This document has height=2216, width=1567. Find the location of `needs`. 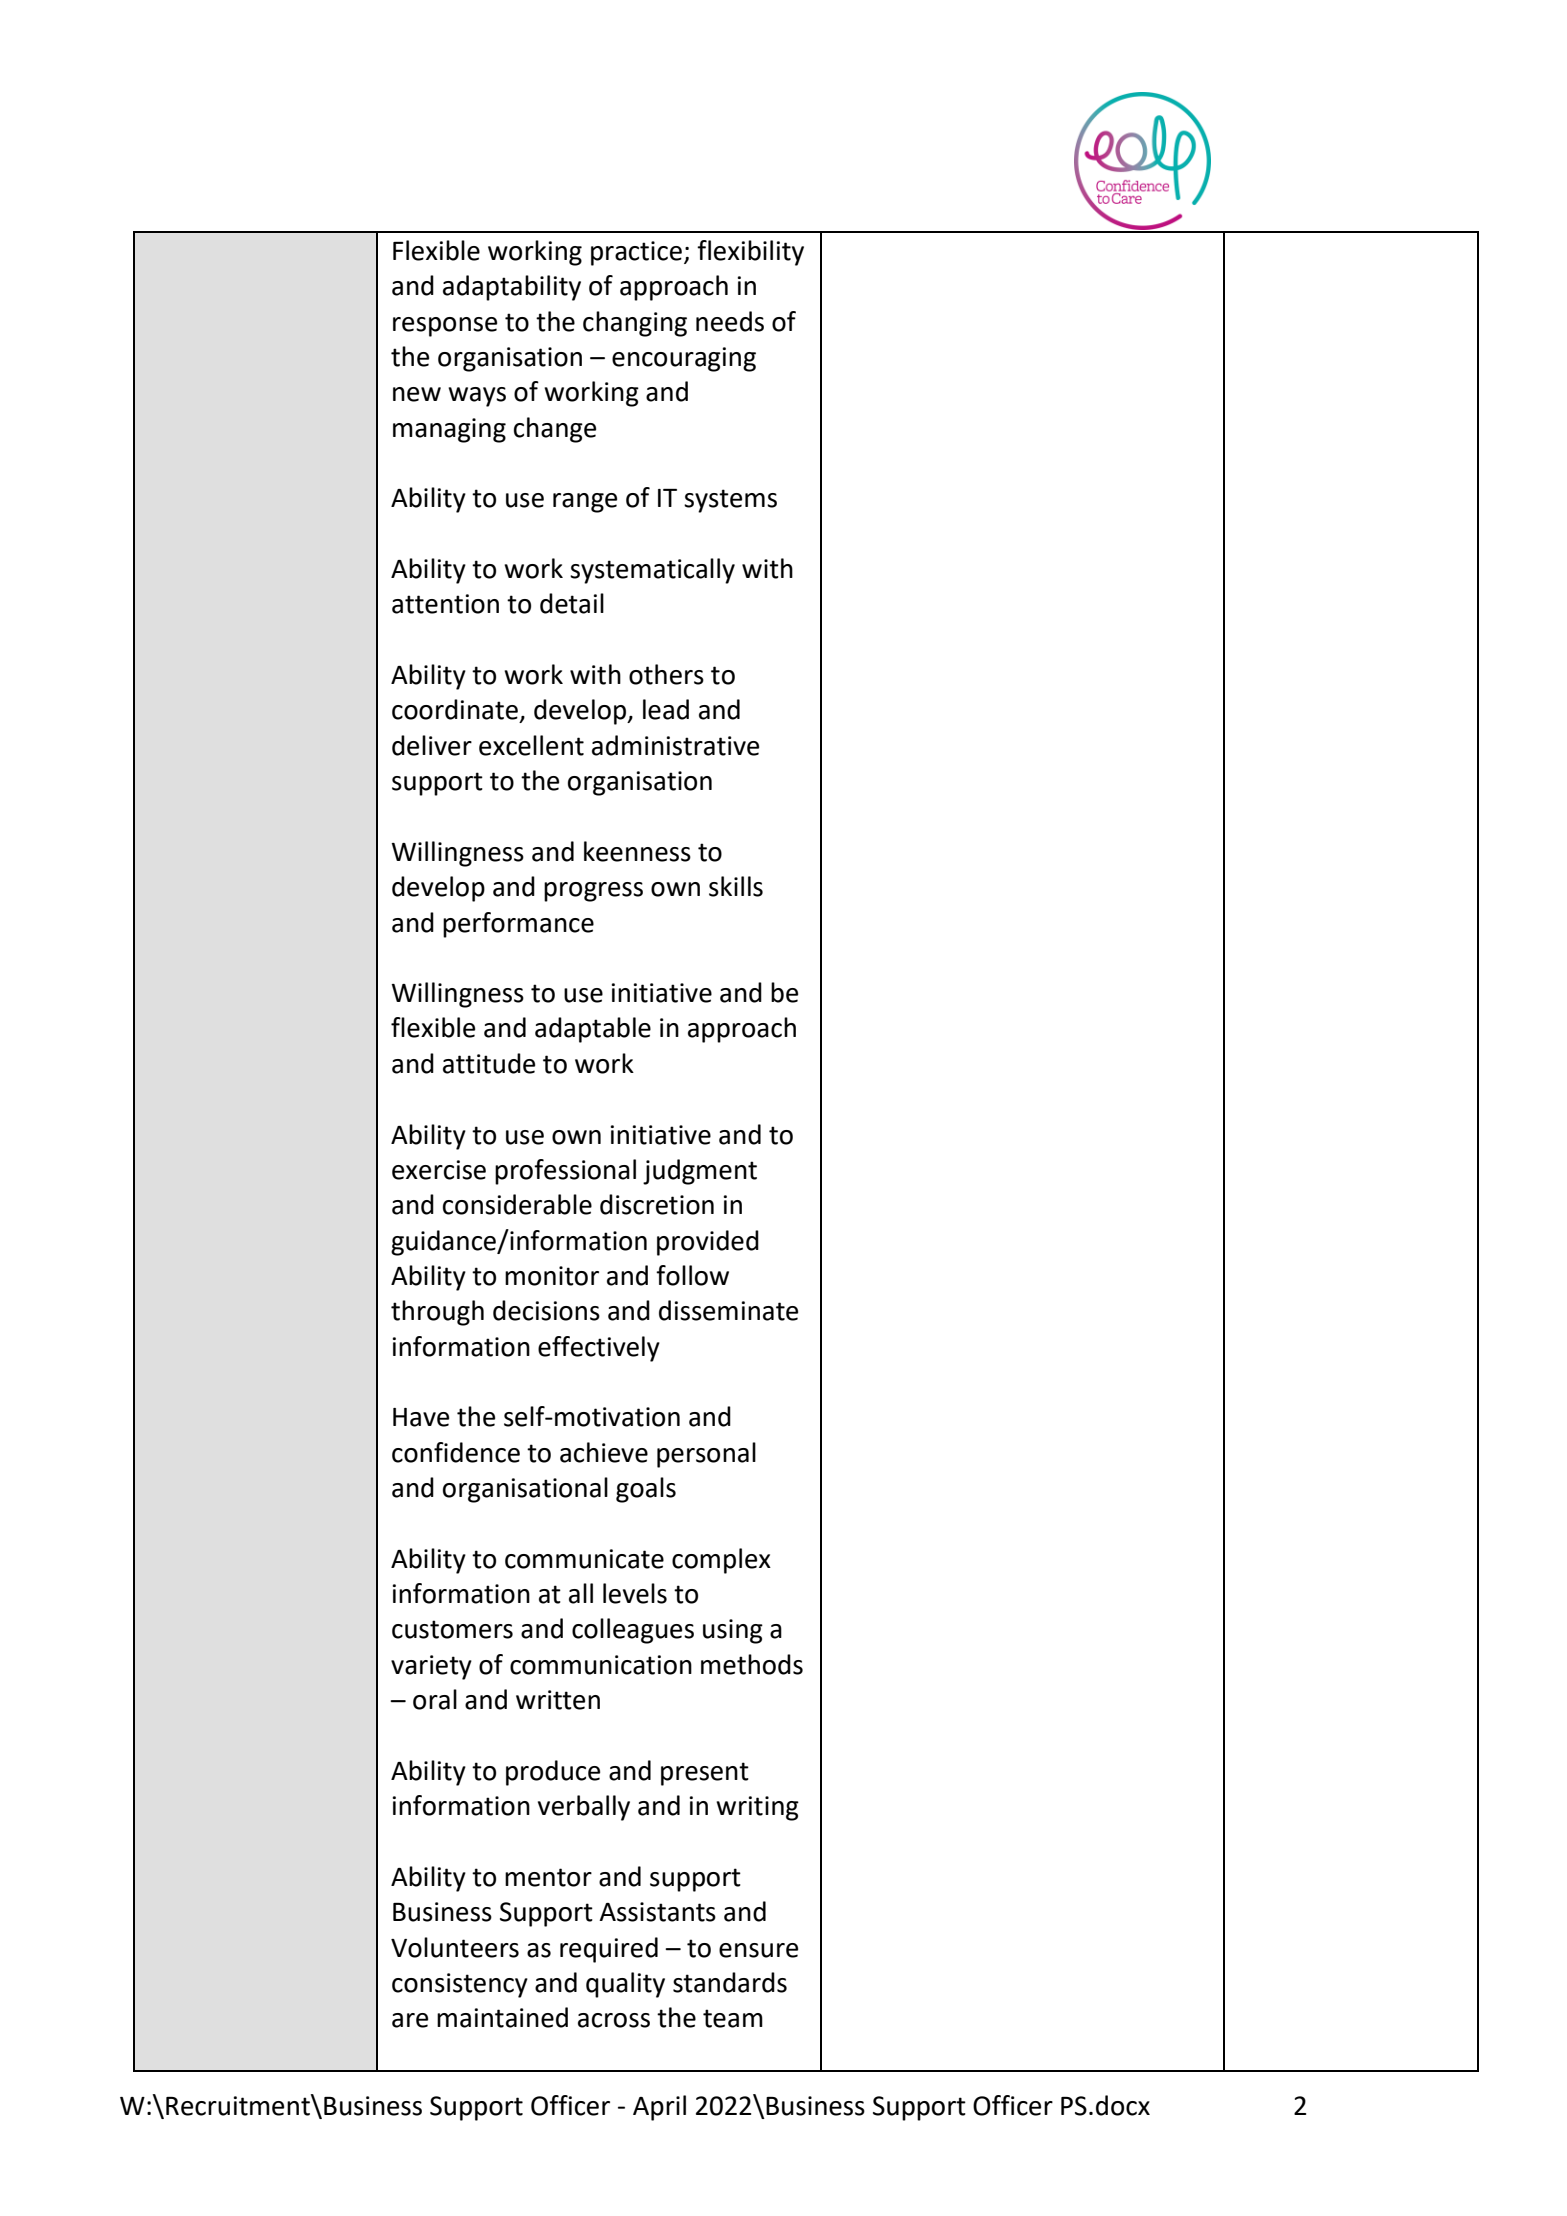

needs is located at coordinates (730, 321).
